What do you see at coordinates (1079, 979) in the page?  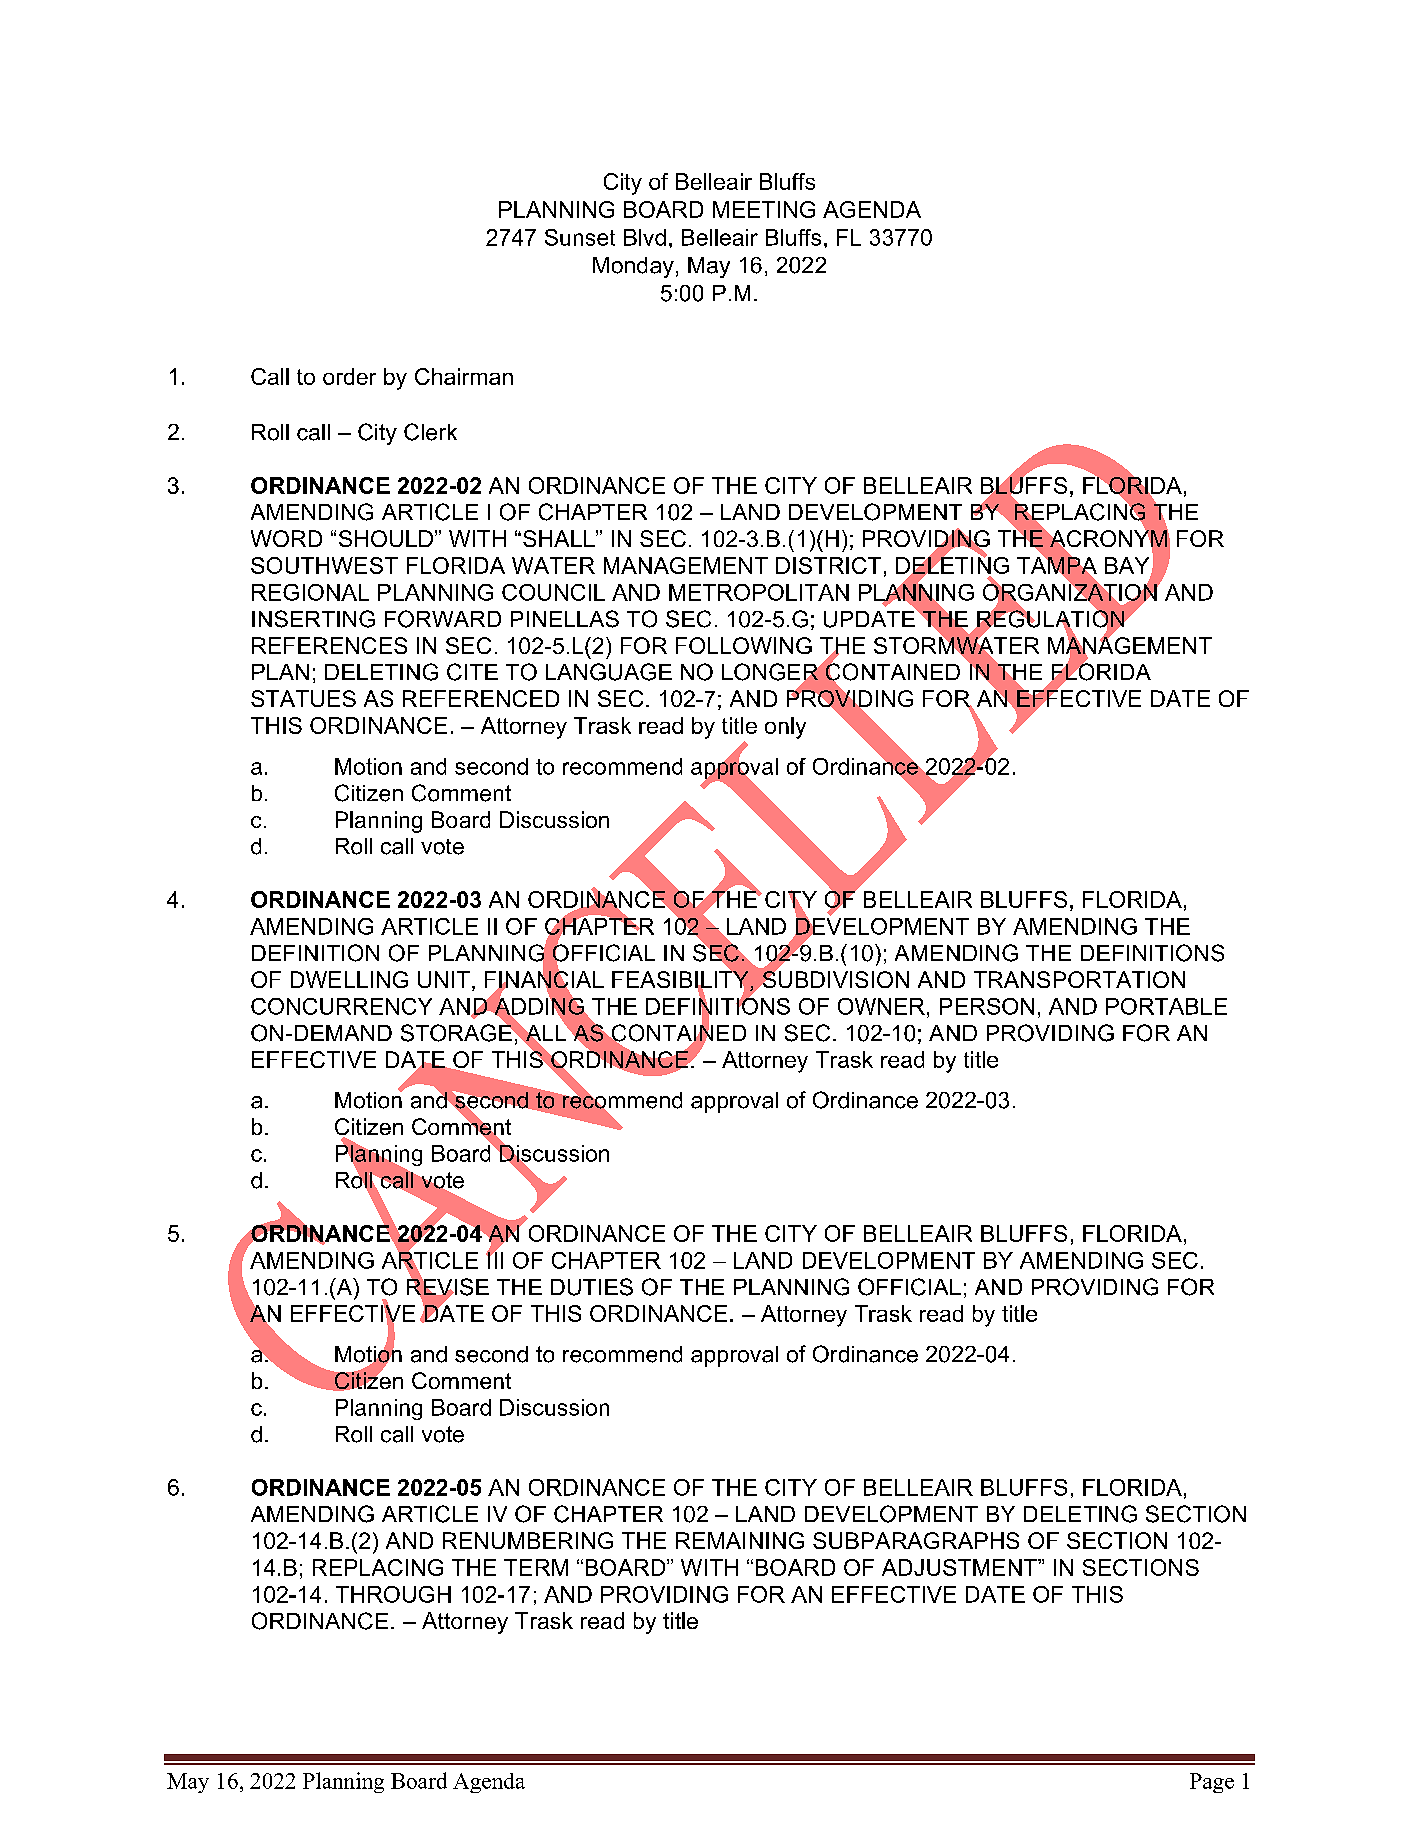 I see `TRANSPORTATION` at bounding box center [1079, 979].
